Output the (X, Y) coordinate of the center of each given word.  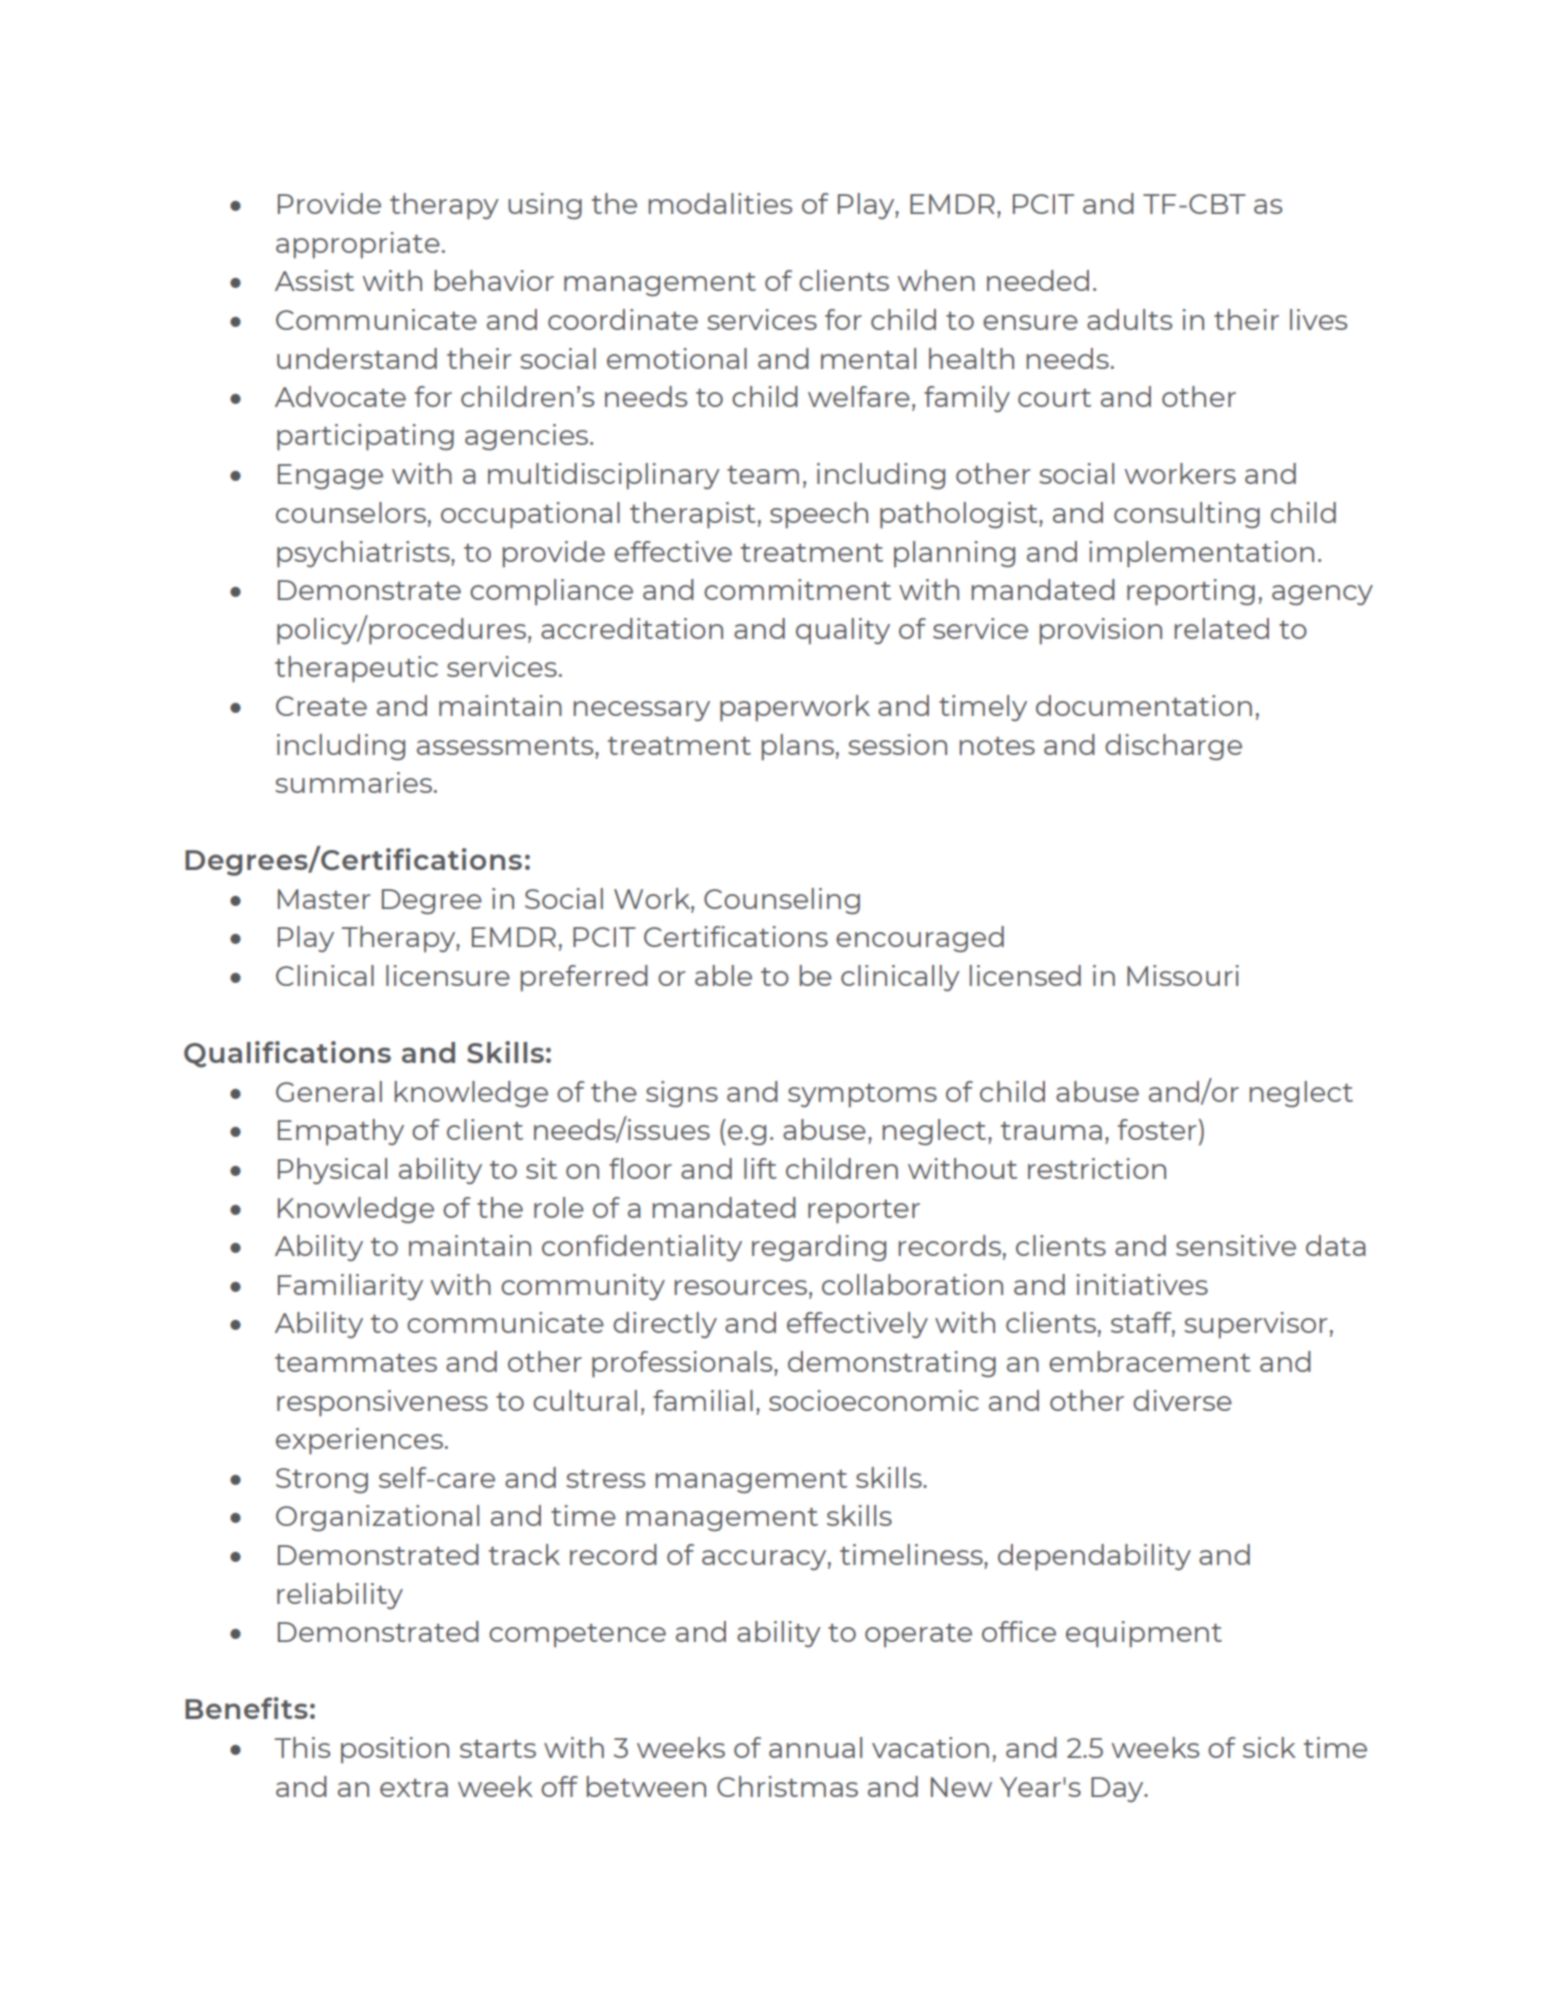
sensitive (1236, 1245)
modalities (720, 203)
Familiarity (350, 1287)
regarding (819, 1248)
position (395, 1750)
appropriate (358, 245)
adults (1129, 319)
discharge (1173, 747)
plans (797, 747)
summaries (355, 782)
